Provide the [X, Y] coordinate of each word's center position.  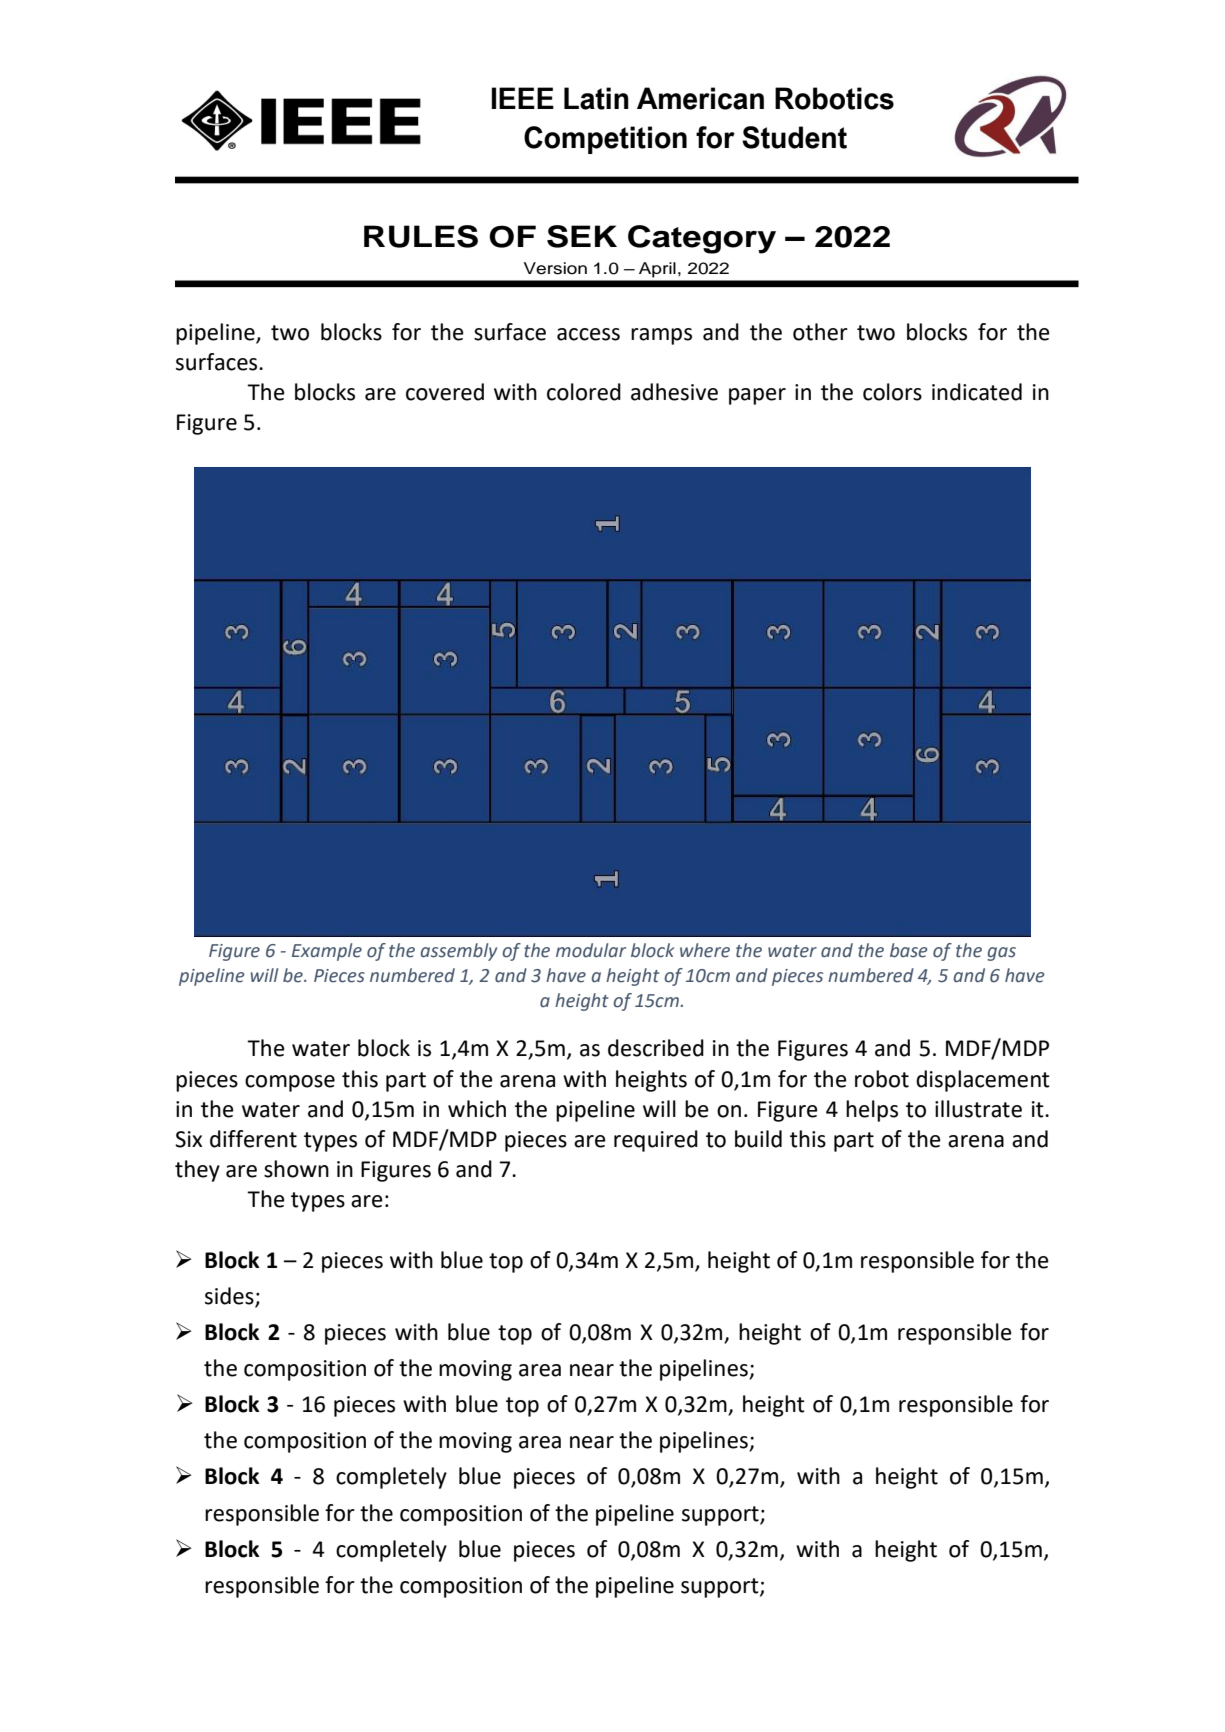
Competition [605, 140]
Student [794, 137]
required [656, 1141]
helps [872, 1111]
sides [229, 1296]
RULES [421, 236]
